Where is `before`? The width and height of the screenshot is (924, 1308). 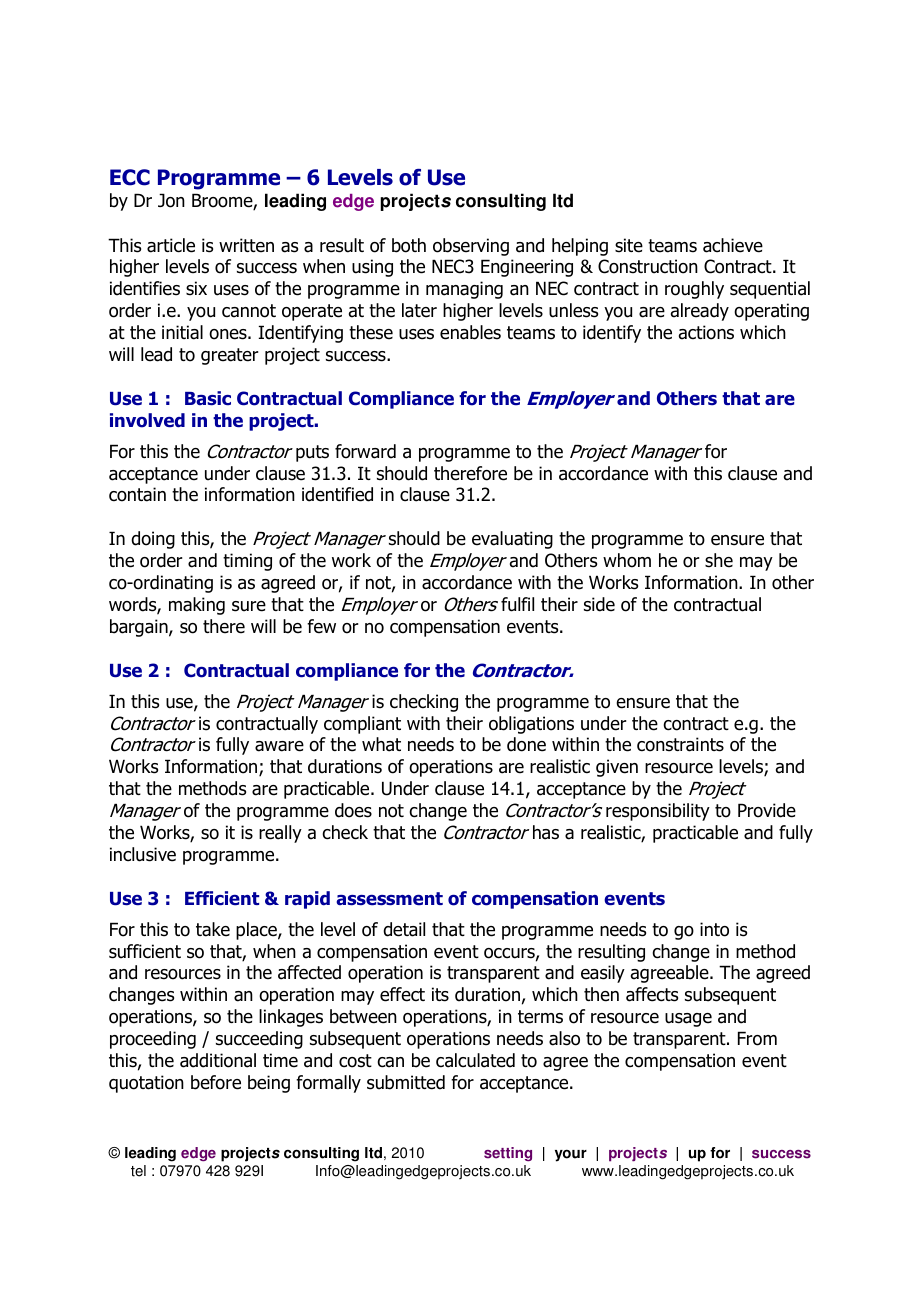 before is located at coordinates (216, 1082).
